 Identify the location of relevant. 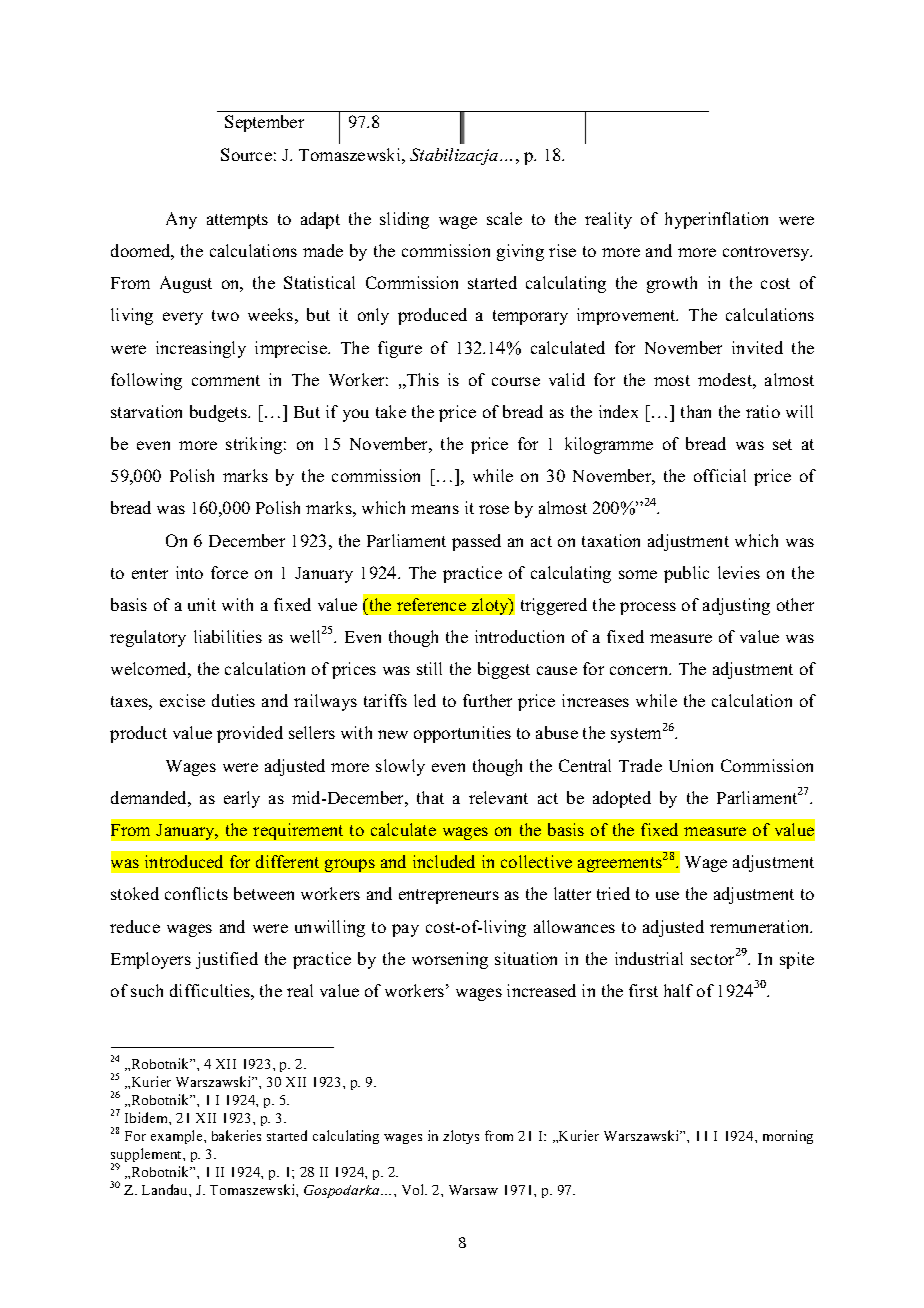
(498, 797).
